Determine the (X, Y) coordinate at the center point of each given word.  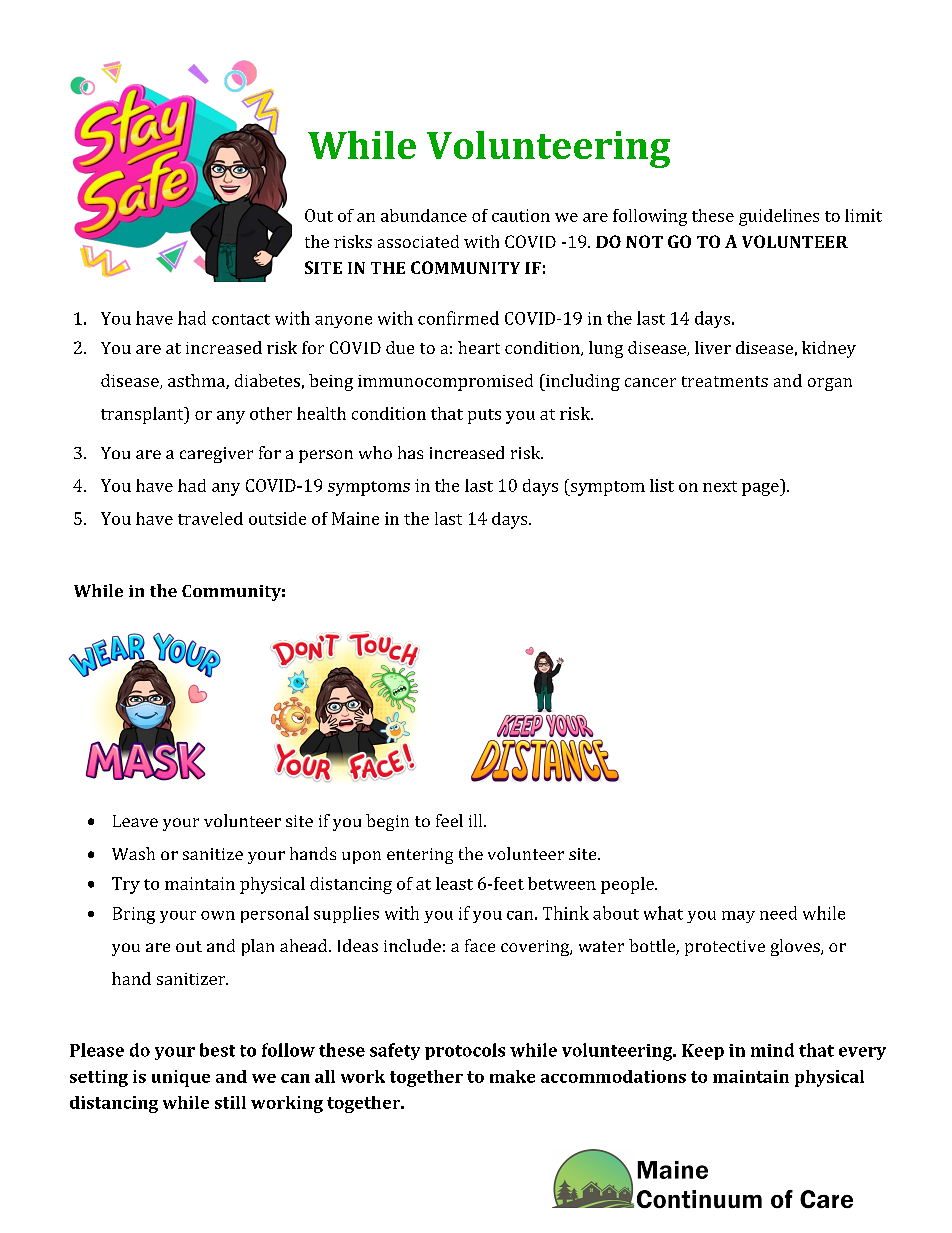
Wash (133, 853)
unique (181, 1078)
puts (484, 416)
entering (420, 856)
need (778, 913)
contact (241, 319)
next (720, 486)
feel (449, 820)
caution (521, 215)
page (761, 489)
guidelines (779, 217)
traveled (210, 518)
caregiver (216, 455)
